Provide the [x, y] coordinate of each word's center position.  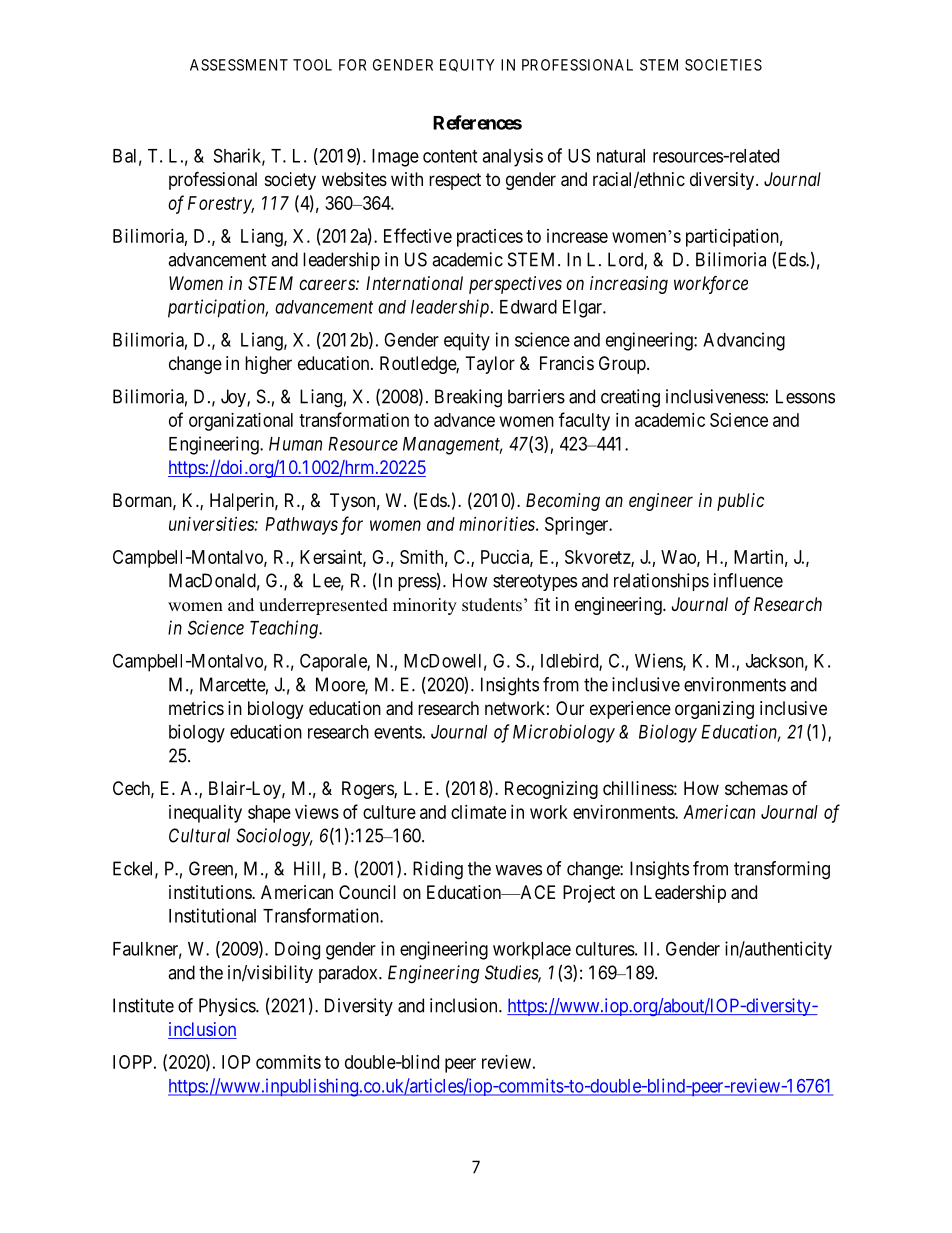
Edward [528, 307]
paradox [349, 974]
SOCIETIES [723, 65]
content [450, 156]
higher [268, 365]
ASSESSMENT [239, 65]
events [398, 732]
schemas [756, 788]
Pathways [301, 526]
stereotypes [535, 582]
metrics [196, 708]
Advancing [744, 341]
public [740, 502]
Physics [228, 1007]
